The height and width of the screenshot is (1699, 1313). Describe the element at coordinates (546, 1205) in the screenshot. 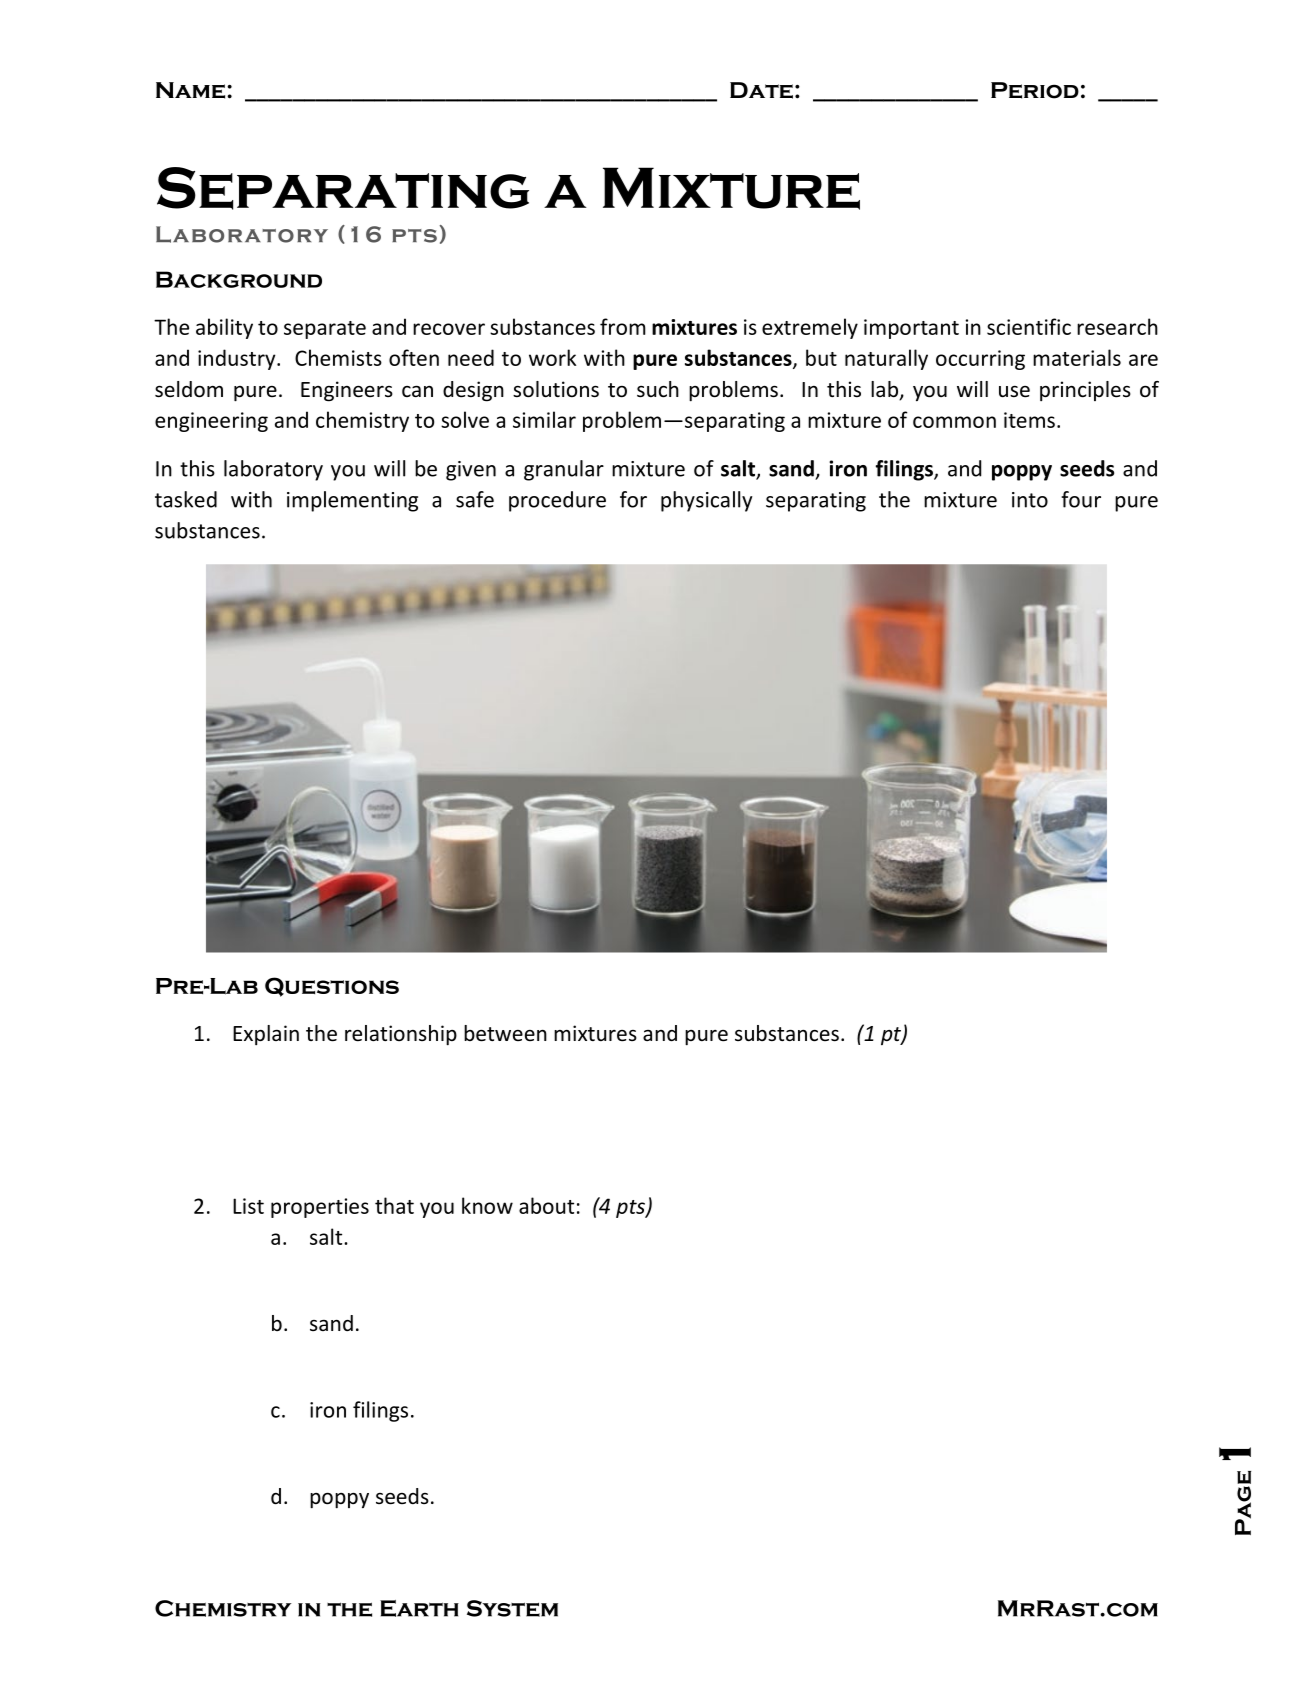

I see `about` at that location.
